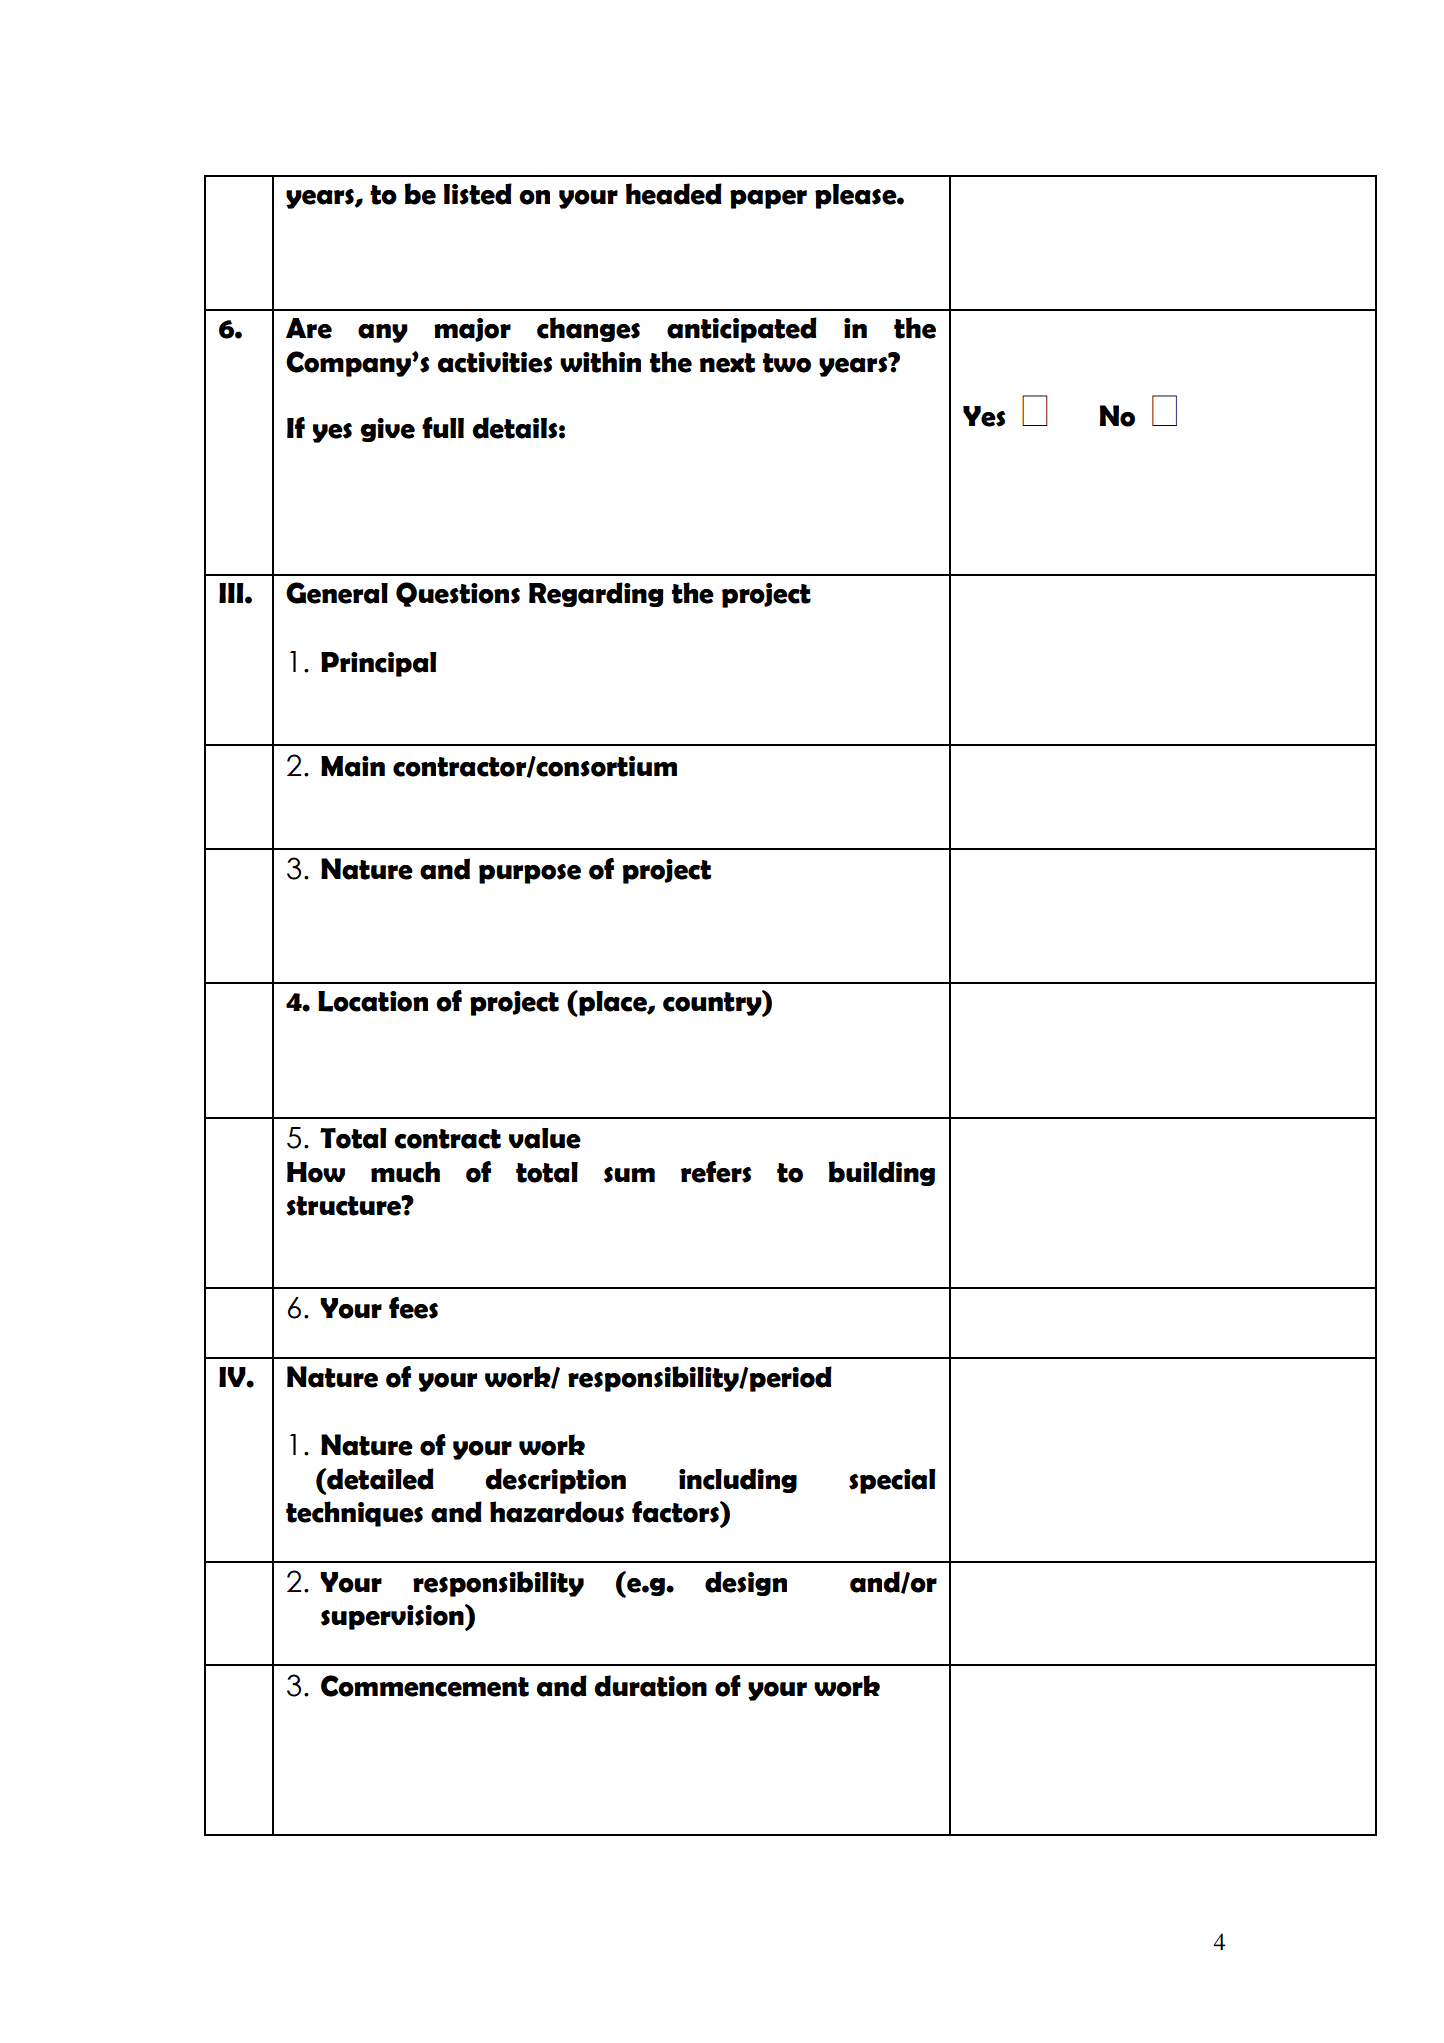 Image resolution: width=1444 pixels, height=2043 pixels. What do you see at coordinates (768, 199) in the screenshot?
I see `paper` at bounding box center [768, 199].
